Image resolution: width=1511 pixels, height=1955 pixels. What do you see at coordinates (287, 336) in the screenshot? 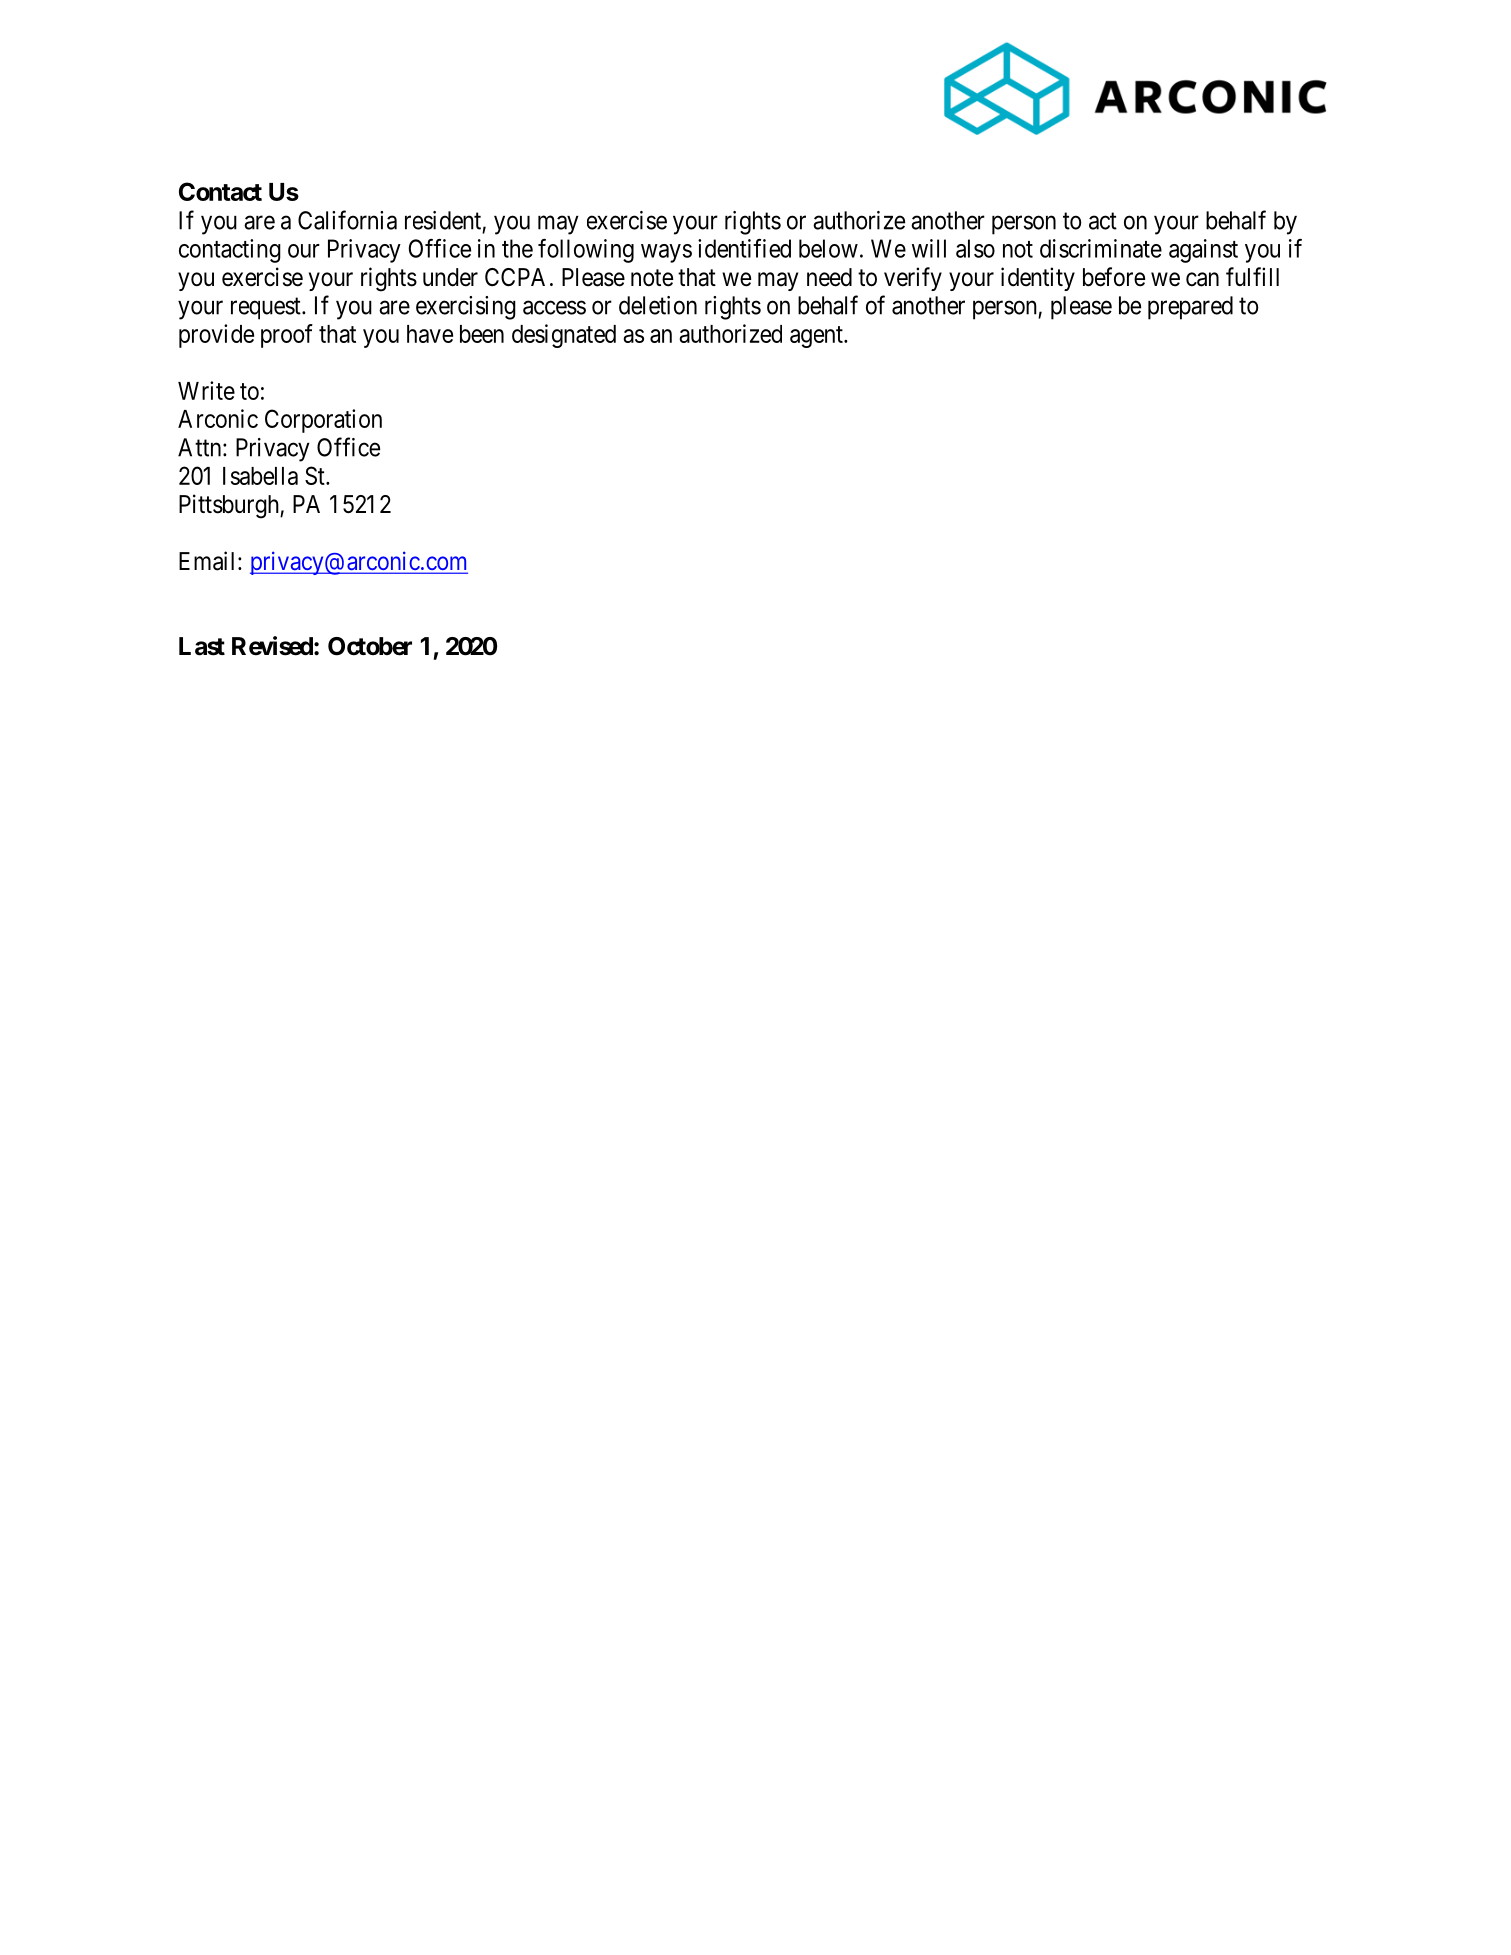
I see `proof` at bounding box center [287, 336].
